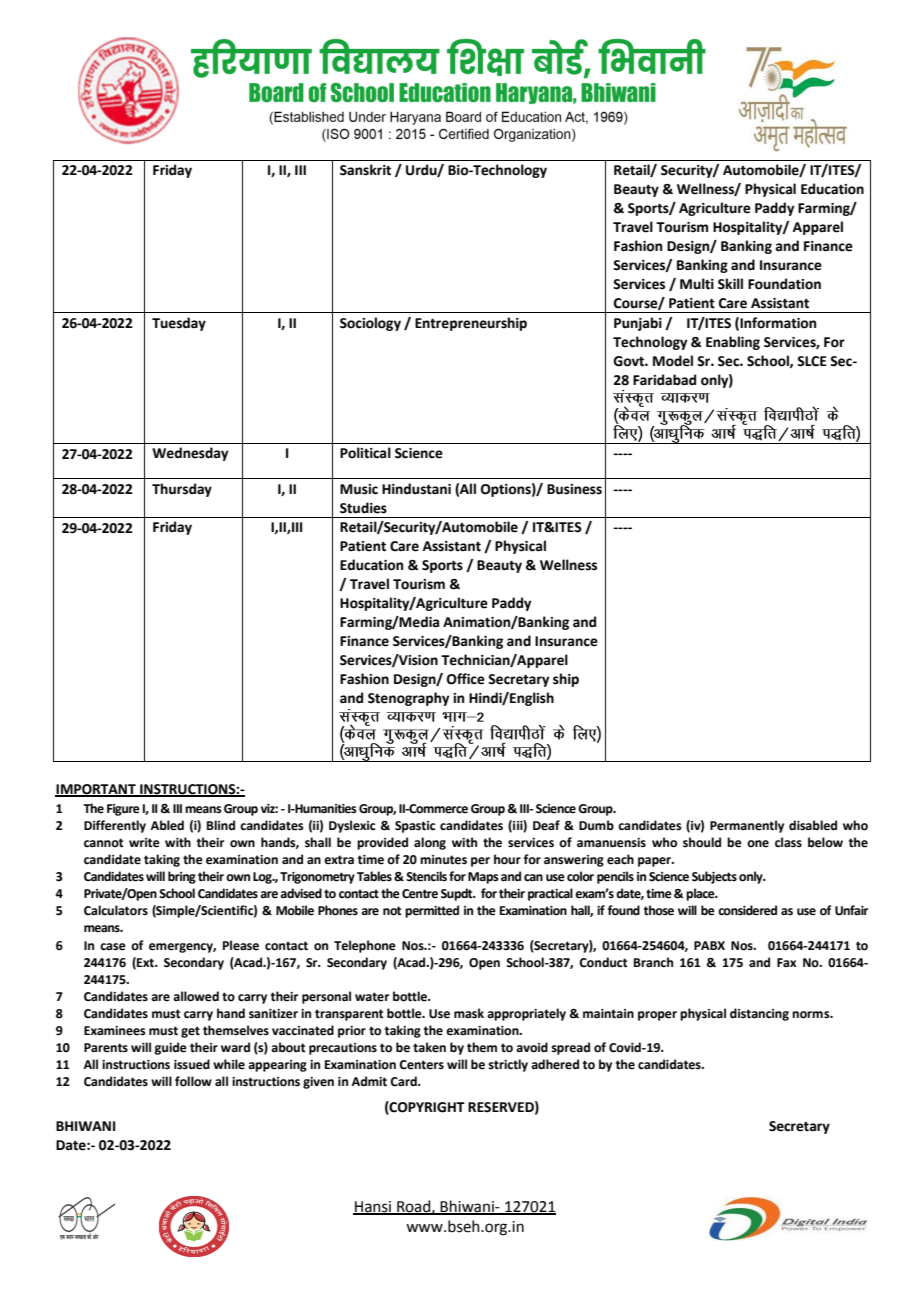 The width and height of the image is (924, 1308). I want to click on Office, so click(466, 679).
